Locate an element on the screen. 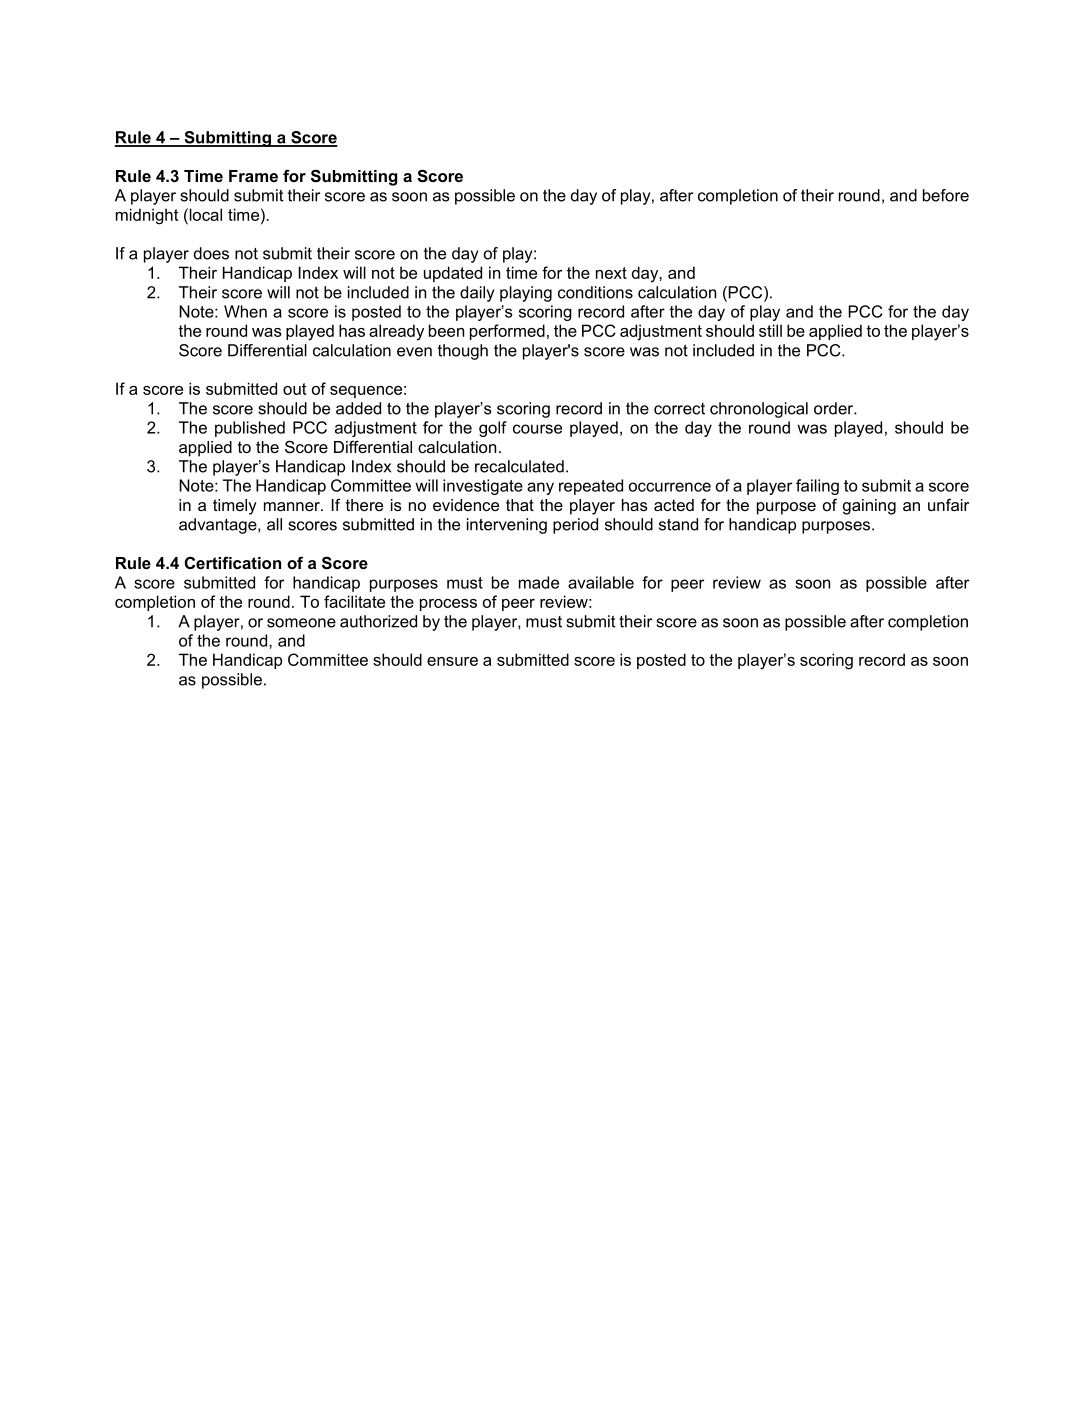 The height and width of the screenshot is (1403, 1084). chronological is located at coordinates (759, 410).
